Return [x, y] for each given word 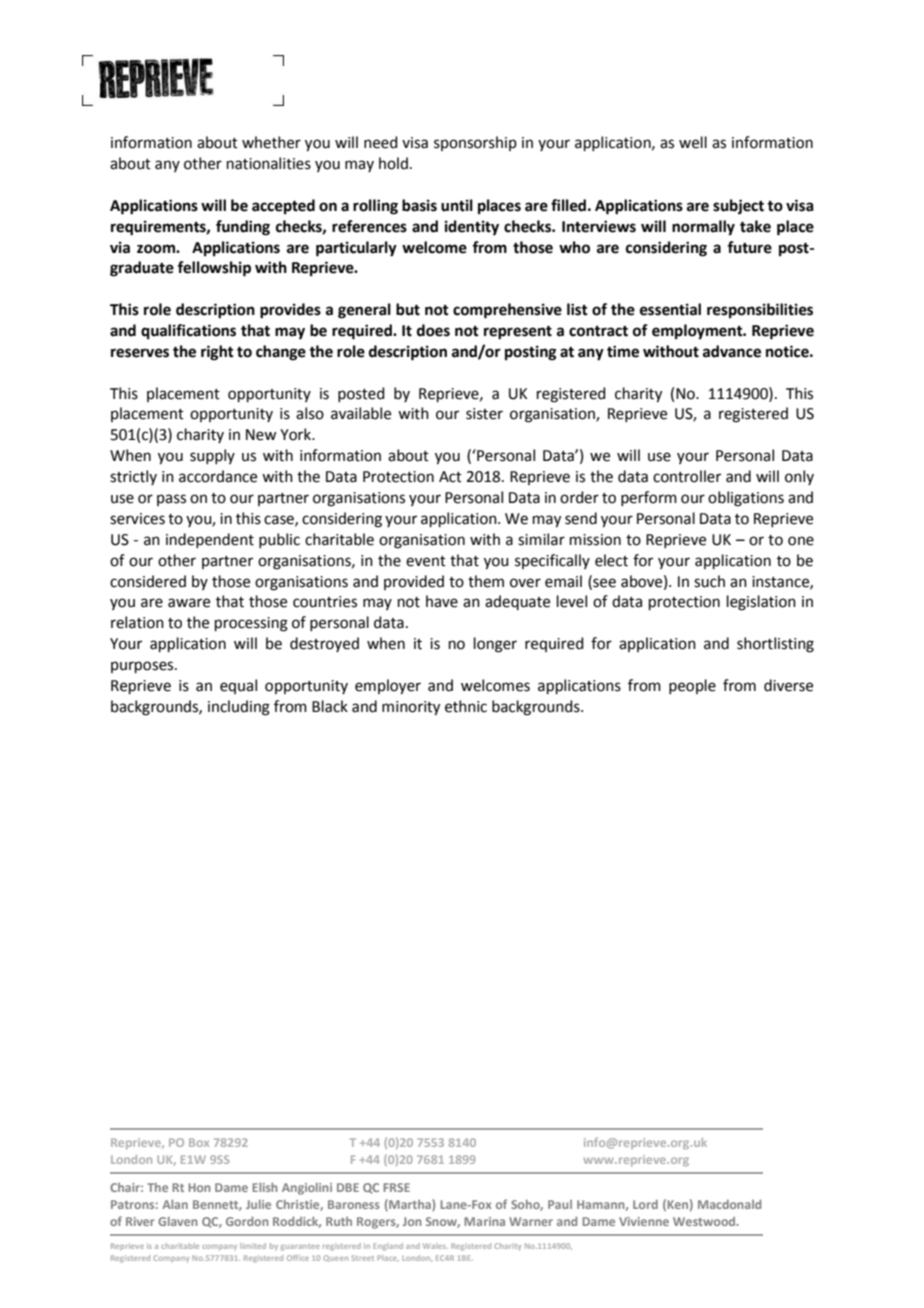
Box [199, 1142]
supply [212, 456]
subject [738, 207]
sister [484, 414]
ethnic [466, 706]
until [457, 205]
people [692, 686]
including [239, 708]
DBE [348, 1187]
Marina [484, 1221]
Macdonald [729, 1204]
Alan [175, 1204]
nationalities [269, 163]
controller [687, 476]
